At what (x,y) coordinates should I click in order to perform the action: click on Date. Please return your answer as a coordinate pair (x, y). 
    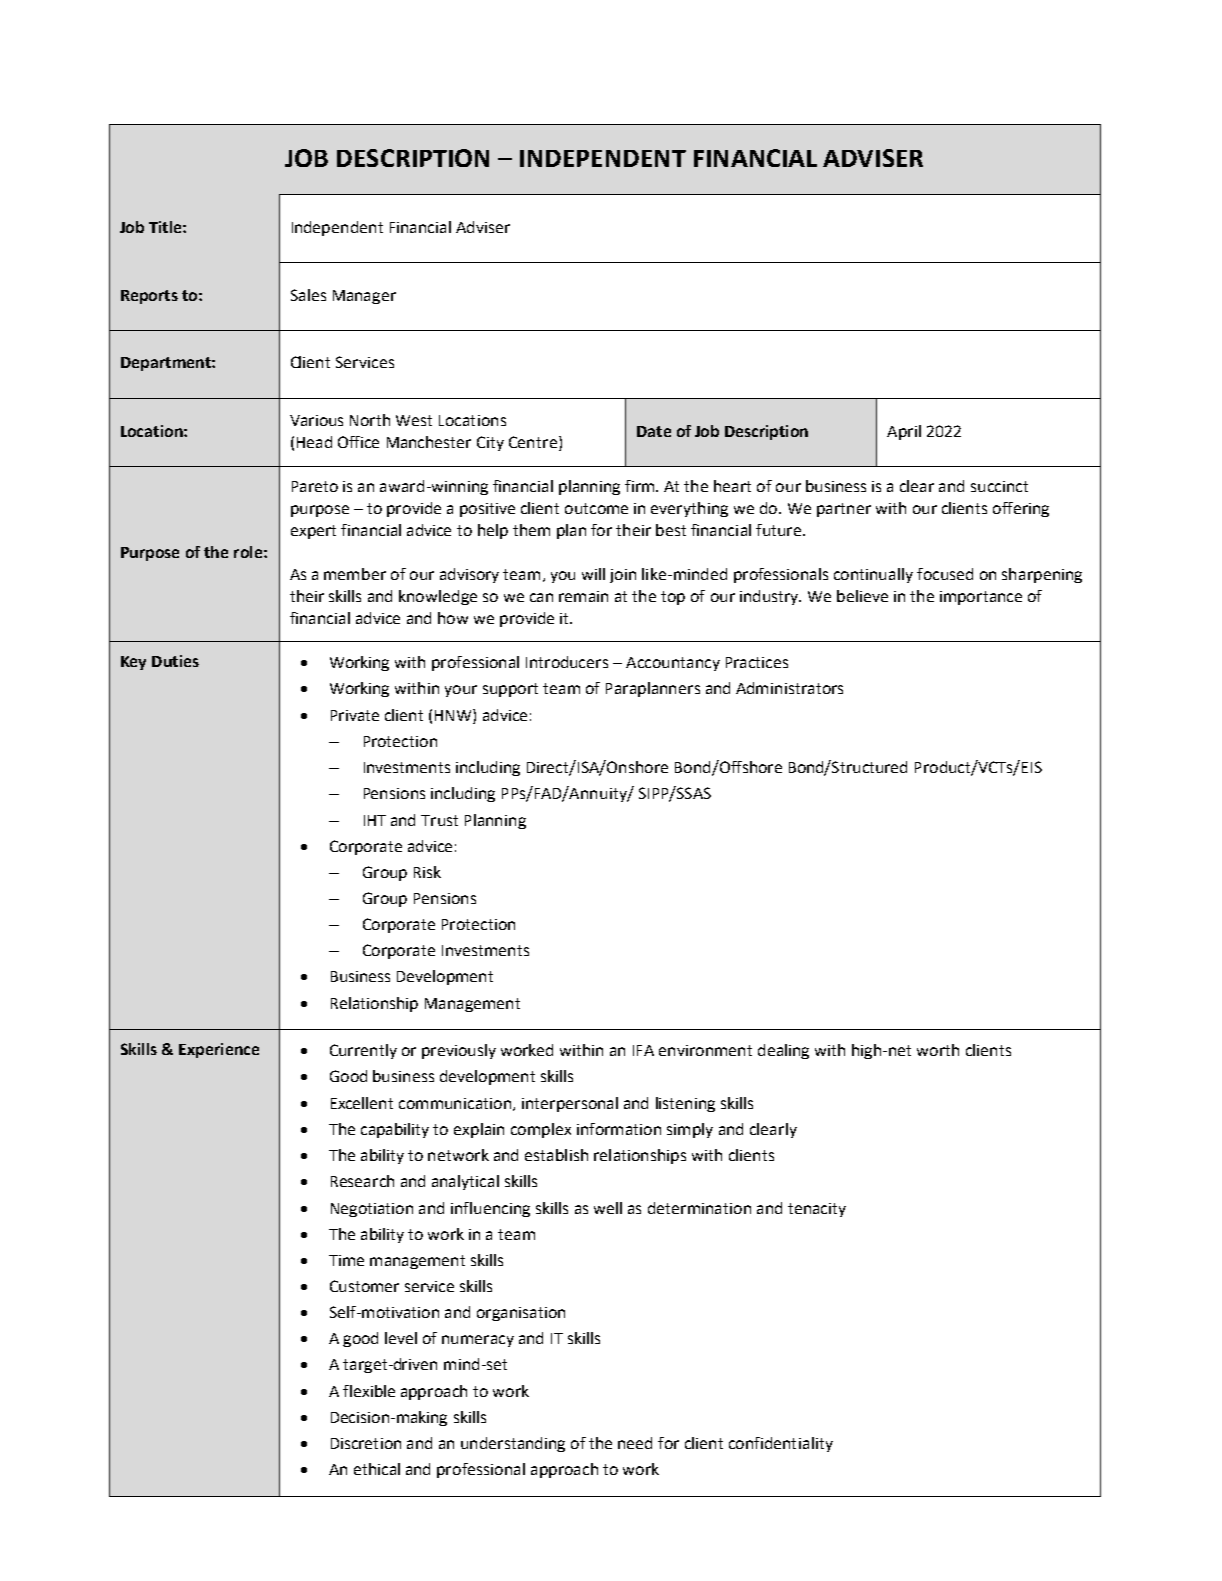
    Looking at the image, I should click on (654, 431).
